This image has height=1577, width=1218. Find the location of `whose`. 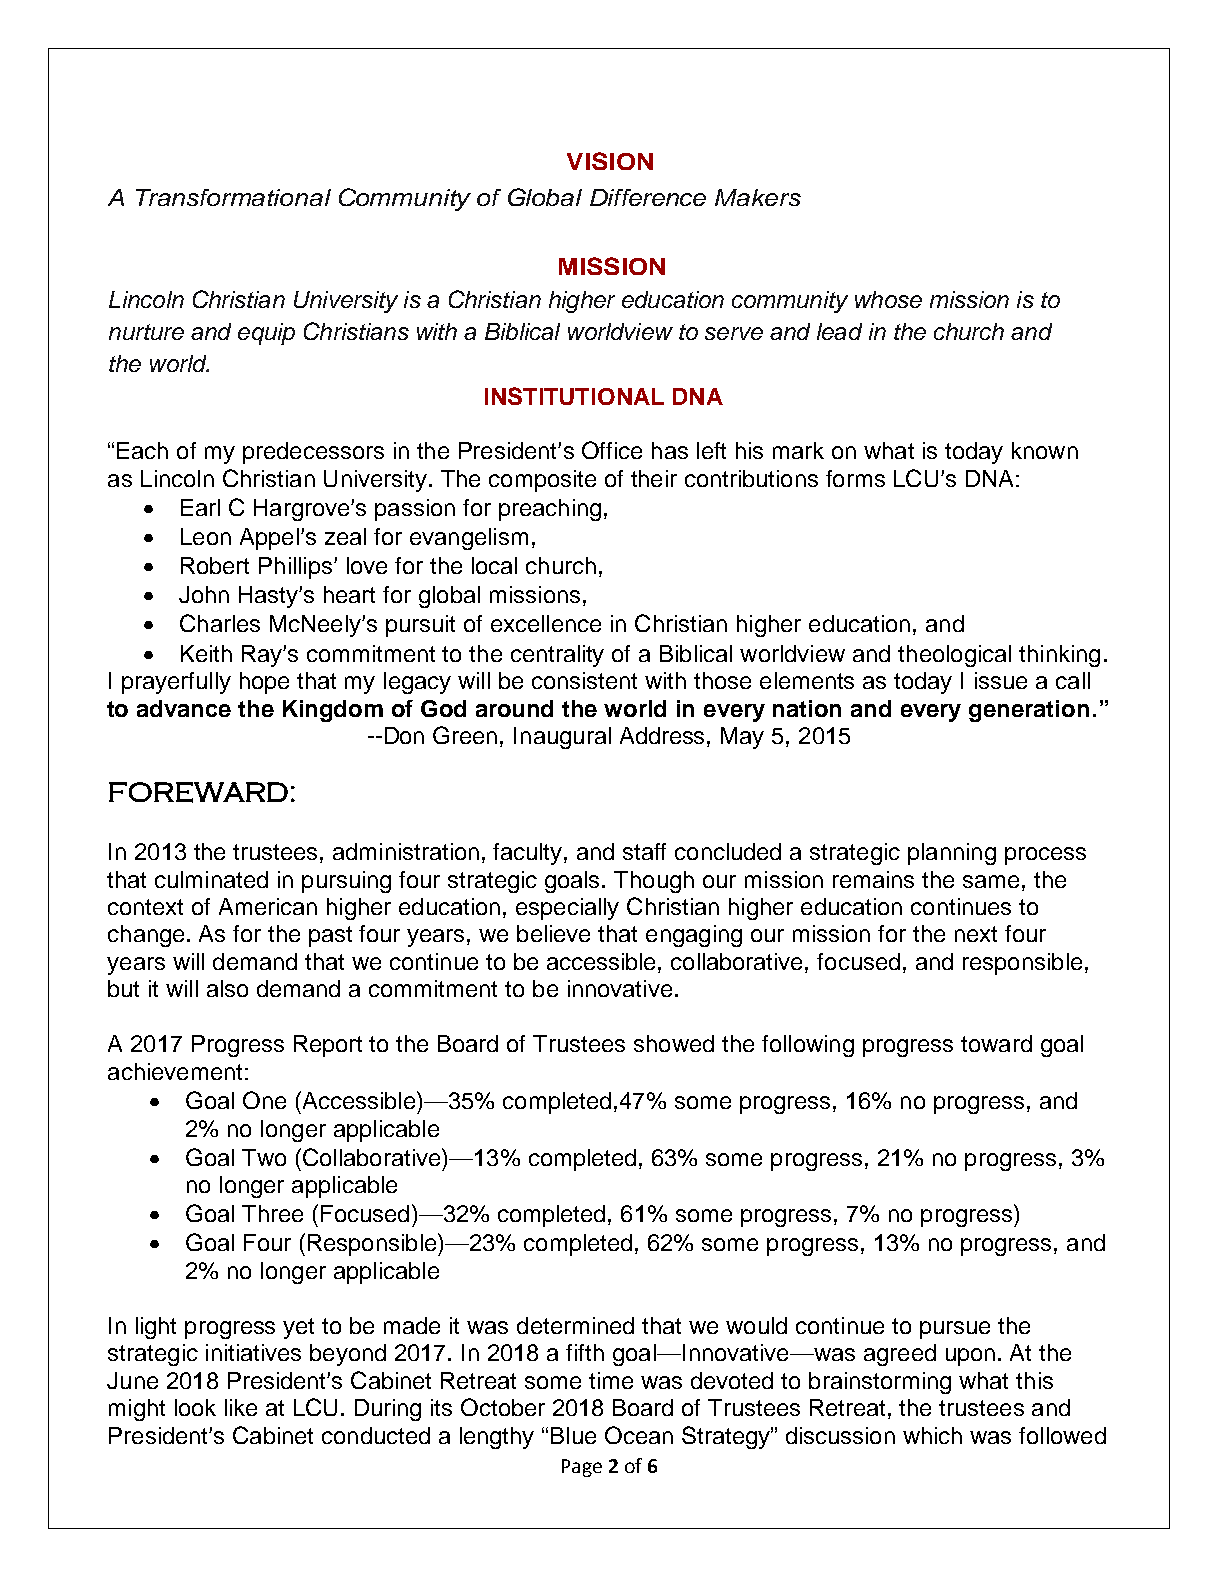

whose is located at coordinates (888, 299).
